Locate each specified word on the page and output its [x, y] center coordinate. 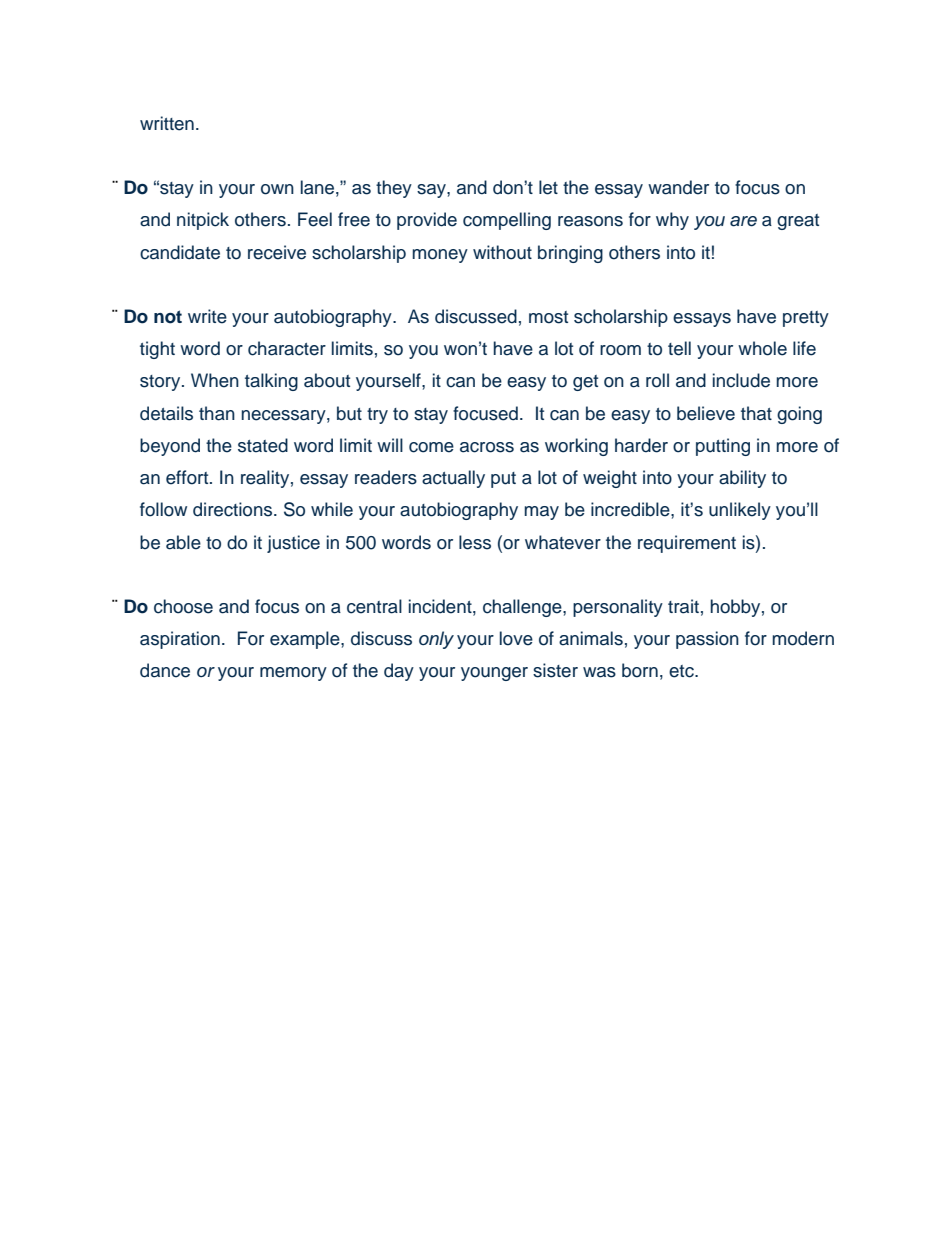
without [502, 252]
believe [706, 413]
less [475, 542]
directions [234, 509]
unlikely [740, 511]
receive [277, 252]
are [743, 221]
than [217, 413]
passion [707, 640]
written [167, 123]
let [548, 187]
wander [678, 187]
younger [494, 674]
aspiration [180, 640]
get [585, 383]
